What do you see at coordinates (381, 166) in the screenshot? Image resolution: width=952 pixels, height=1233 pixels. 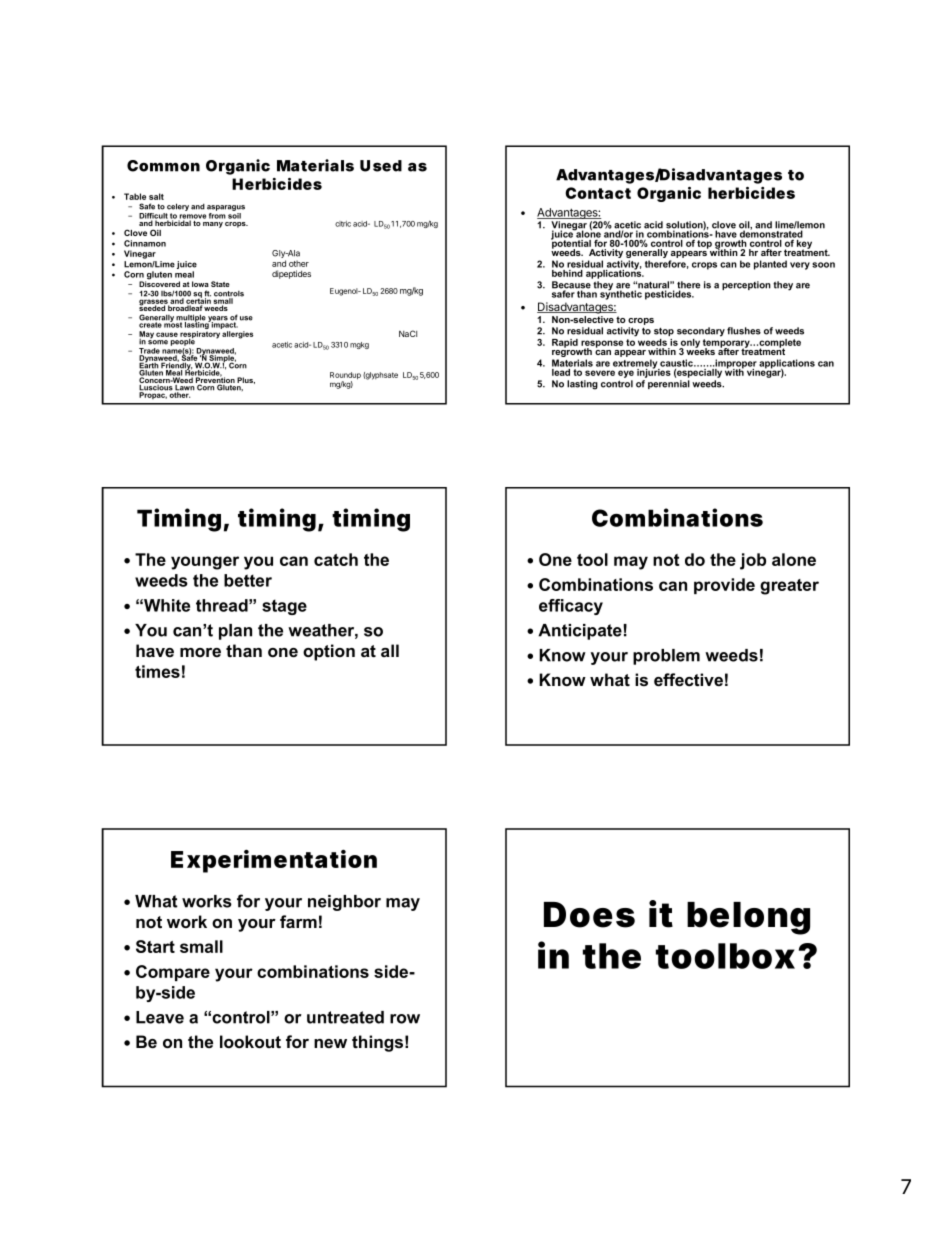 I see `Used` at bounding box center [381, 166].
